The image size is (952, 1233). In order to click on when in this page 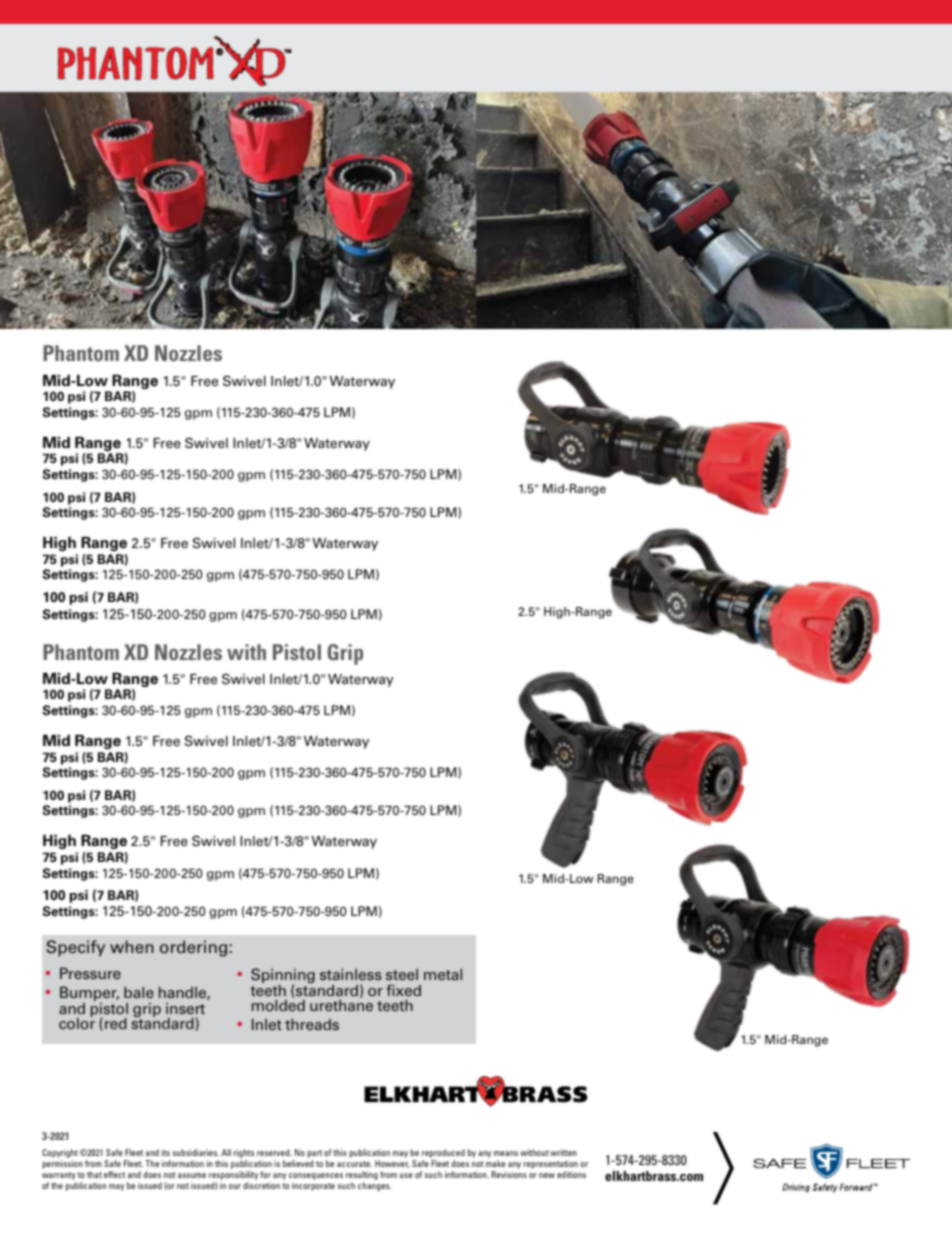, I will do `click(132, 946)`.
